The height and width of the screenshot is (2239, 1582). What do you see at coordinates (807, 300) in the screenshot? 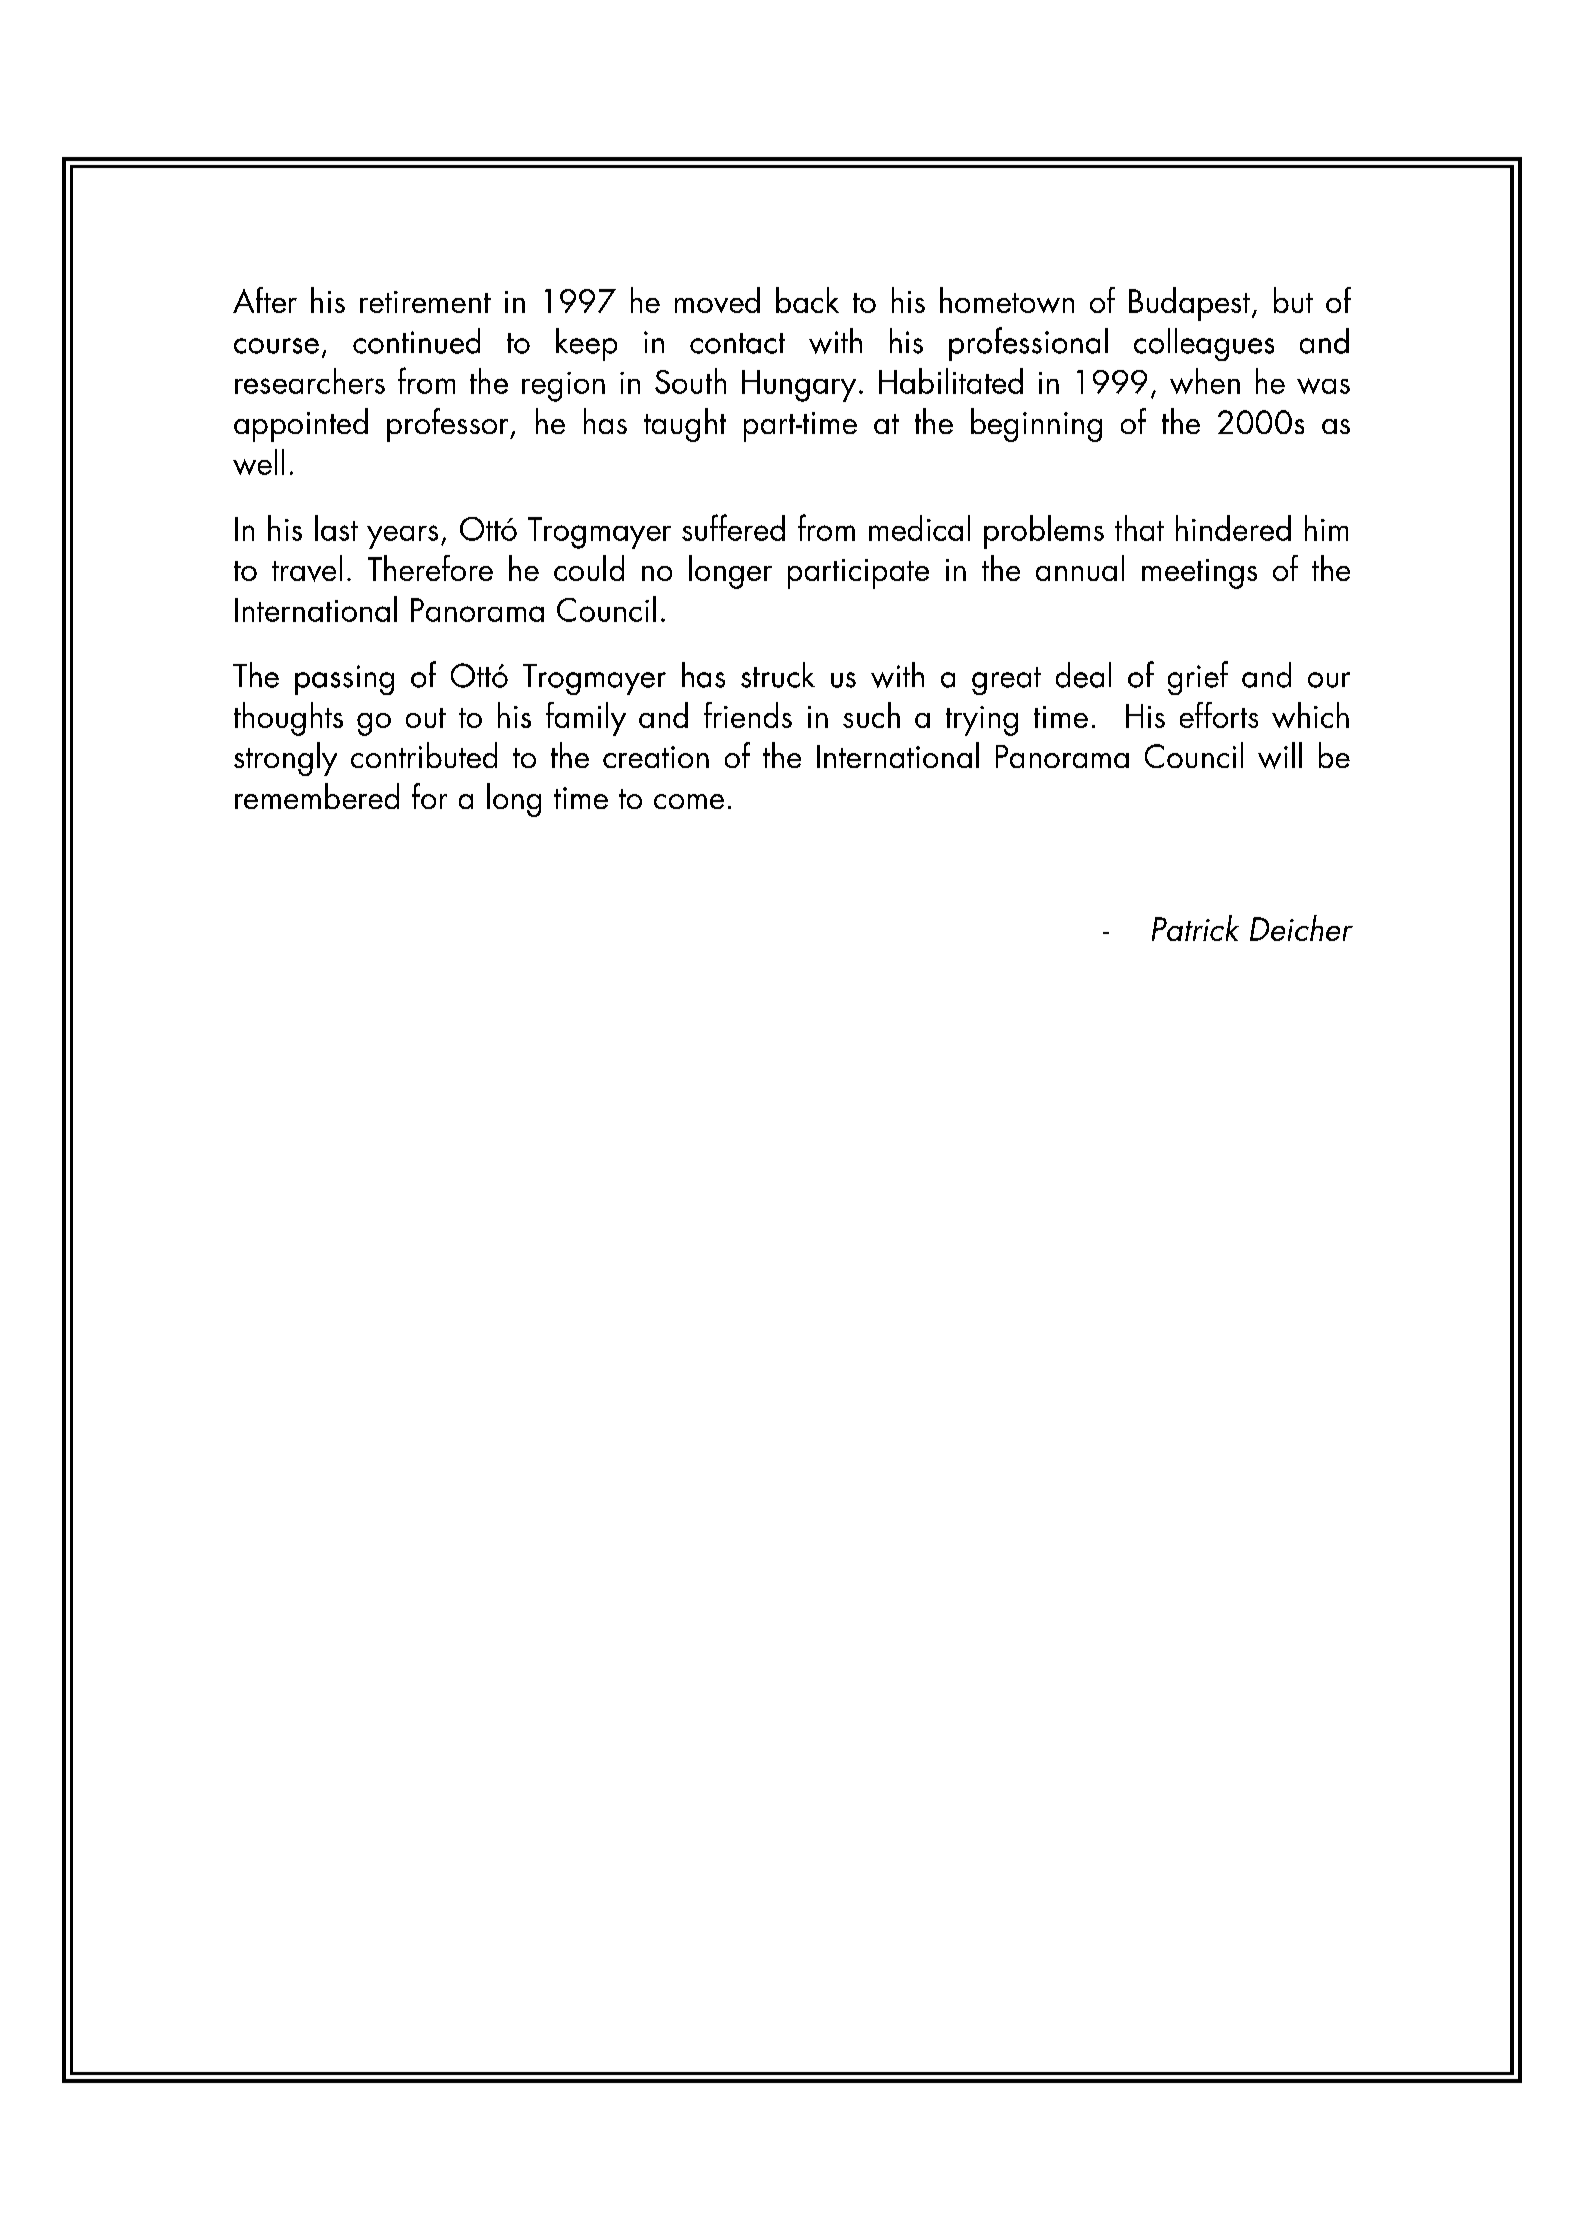
I see `back` at bounding box center [807, 300].
